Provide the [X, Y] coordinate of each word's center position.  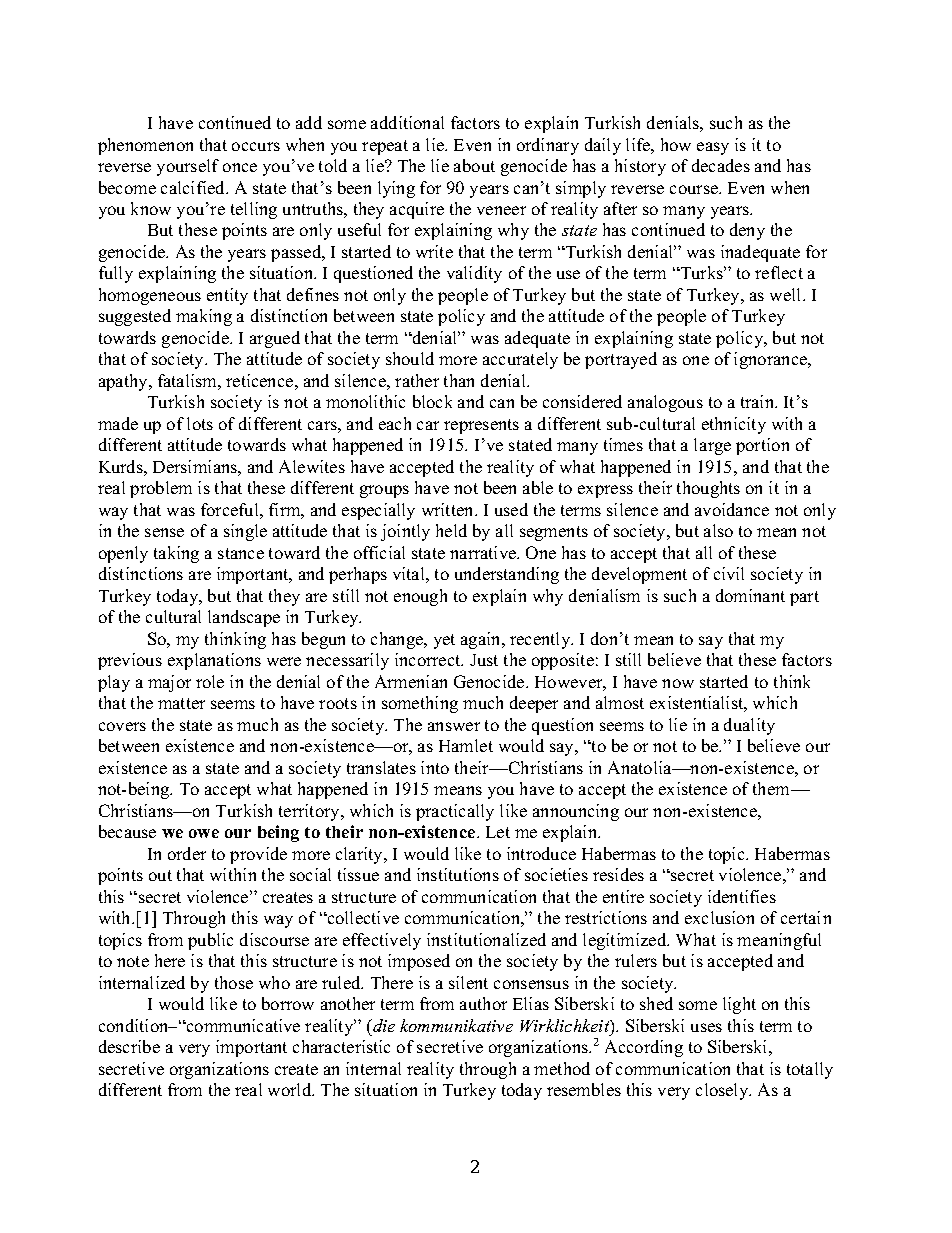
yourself [188, 167]
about [474, 165]
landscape [244, 618]
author [483, 1003]
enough [420, 597]
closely [723, 1091]
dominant [750, 595]
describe [129, 1046]
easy [713, 148]
